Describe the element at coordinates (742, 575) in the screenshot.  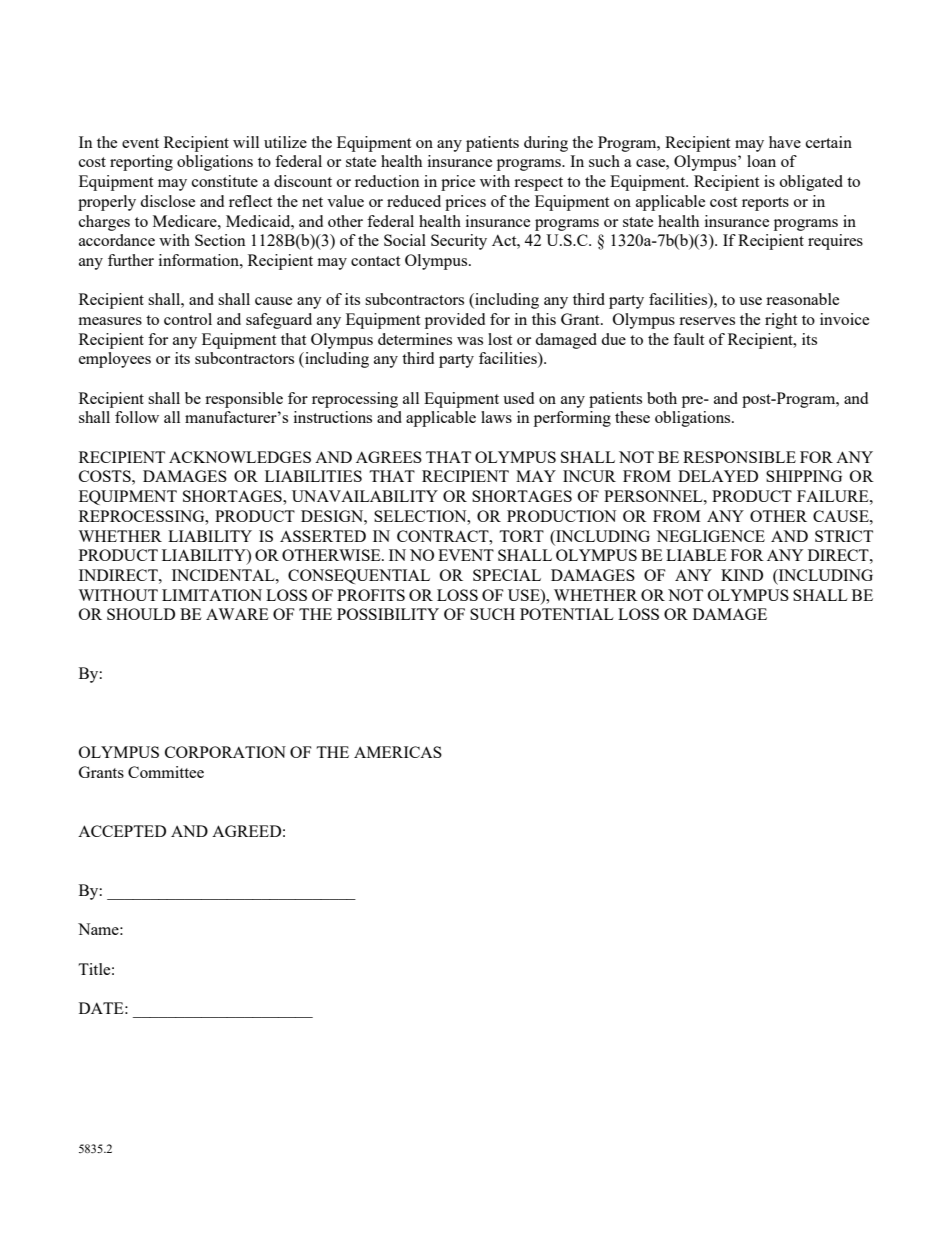
I see `KIND` at that location.
